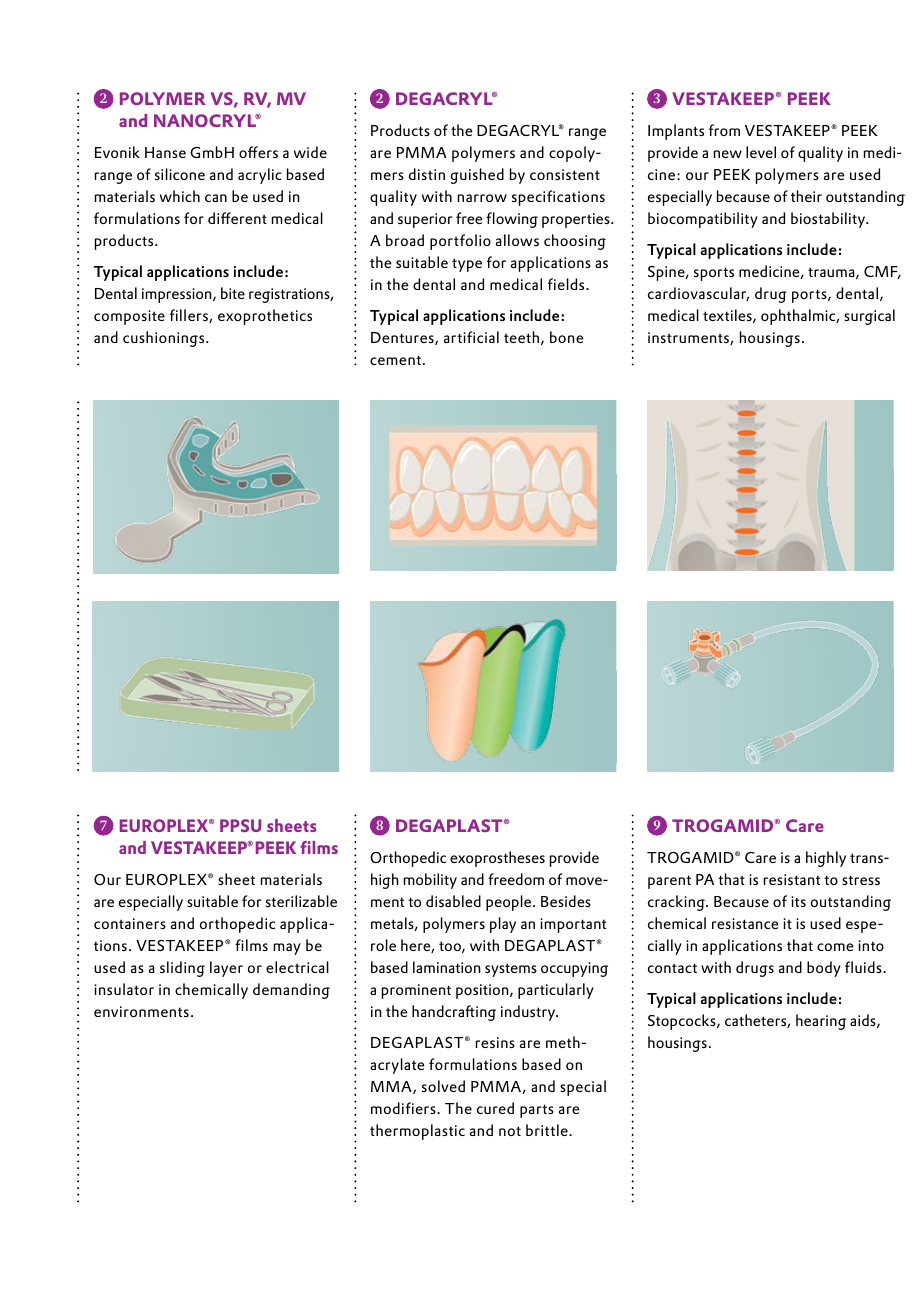  I want to click on level, so click(761, 152).
